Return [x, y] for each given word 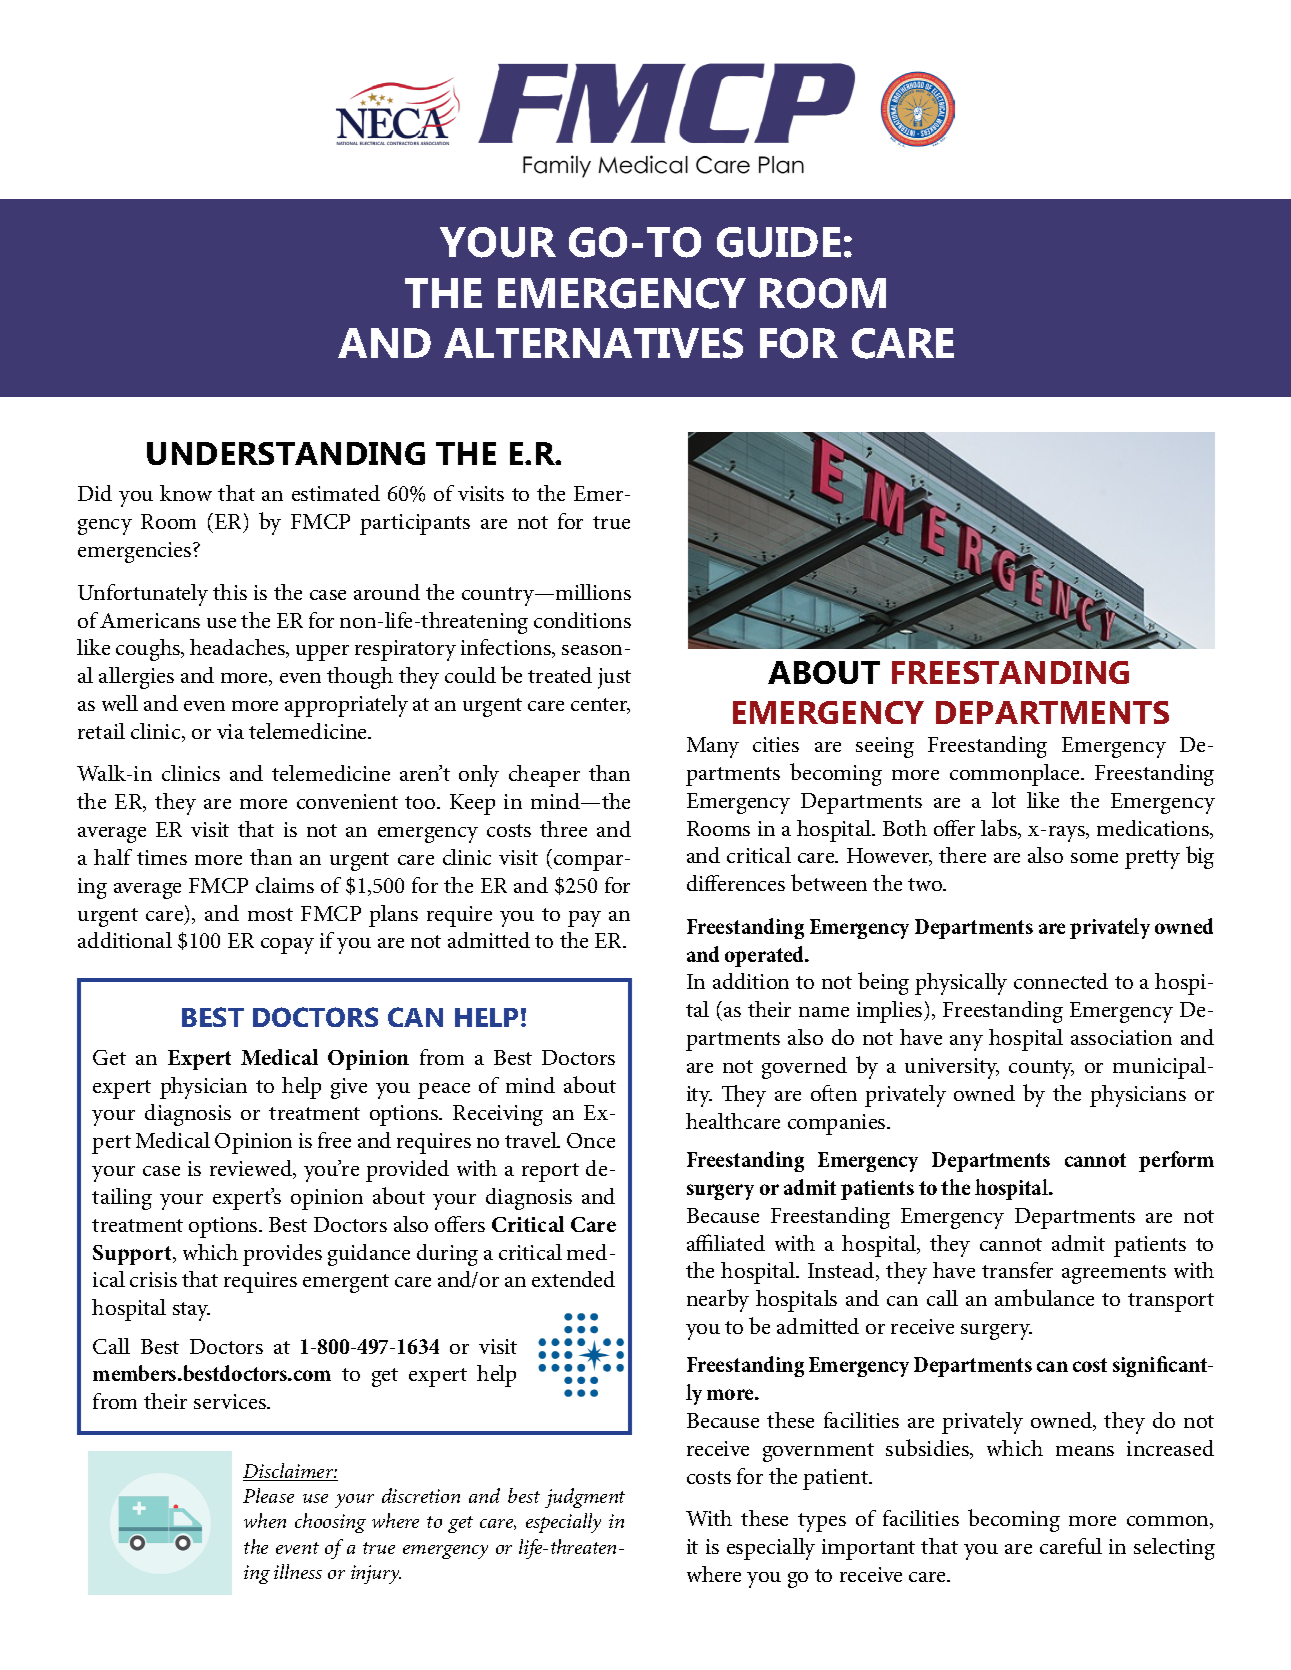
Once [591, 1140]
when [265, 1520]
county [1041, 1069]
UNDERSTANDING [286, 453]
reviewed [252, 1169]
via [230, 731]
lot [1004, 800]
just [614, 678]
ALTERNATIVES [593, 343]
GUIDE [779, 242]
